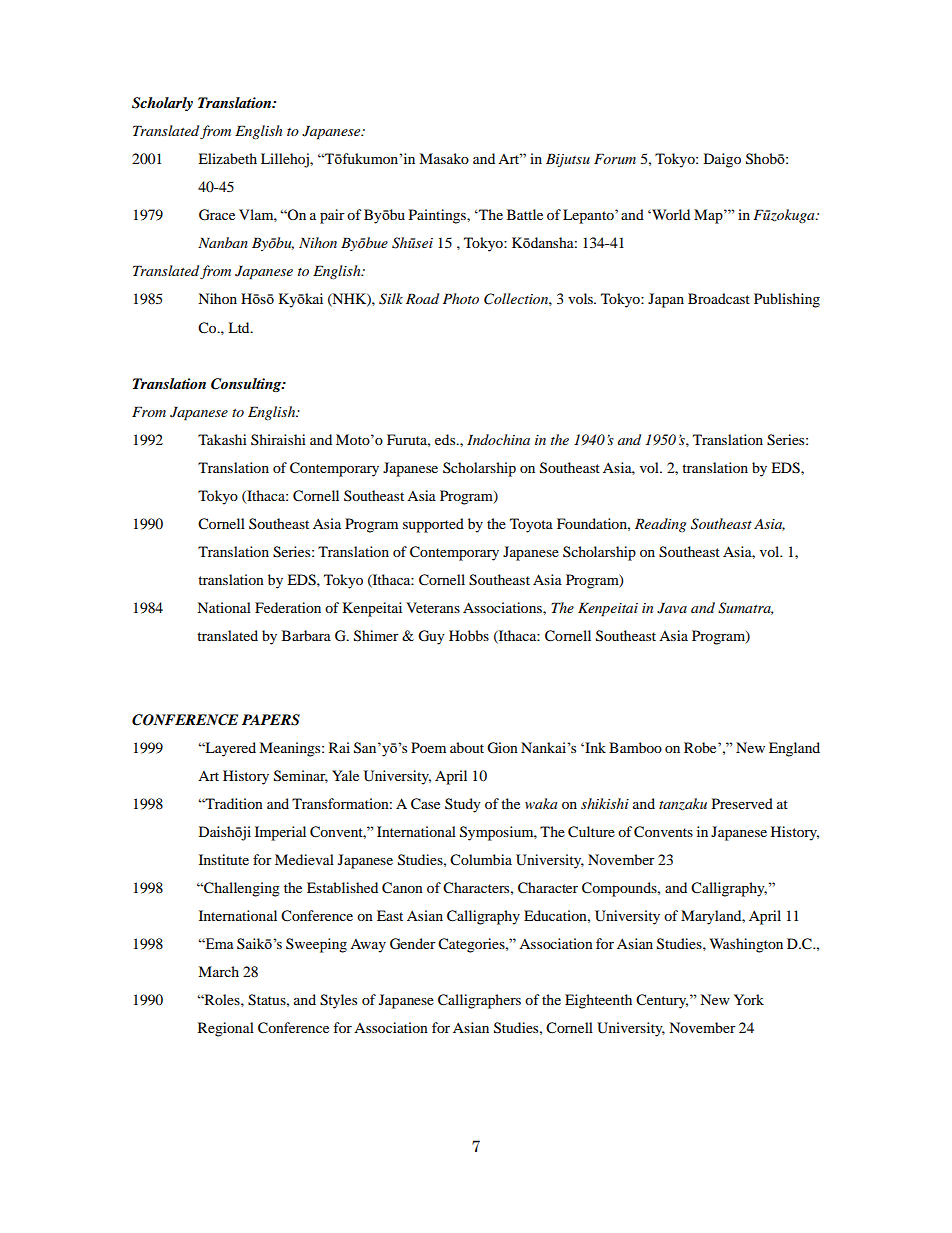 The image size is (952, 1233). Describe the element at coordinates (444, 158) in the screenshot. I see `Masako` at that location.
